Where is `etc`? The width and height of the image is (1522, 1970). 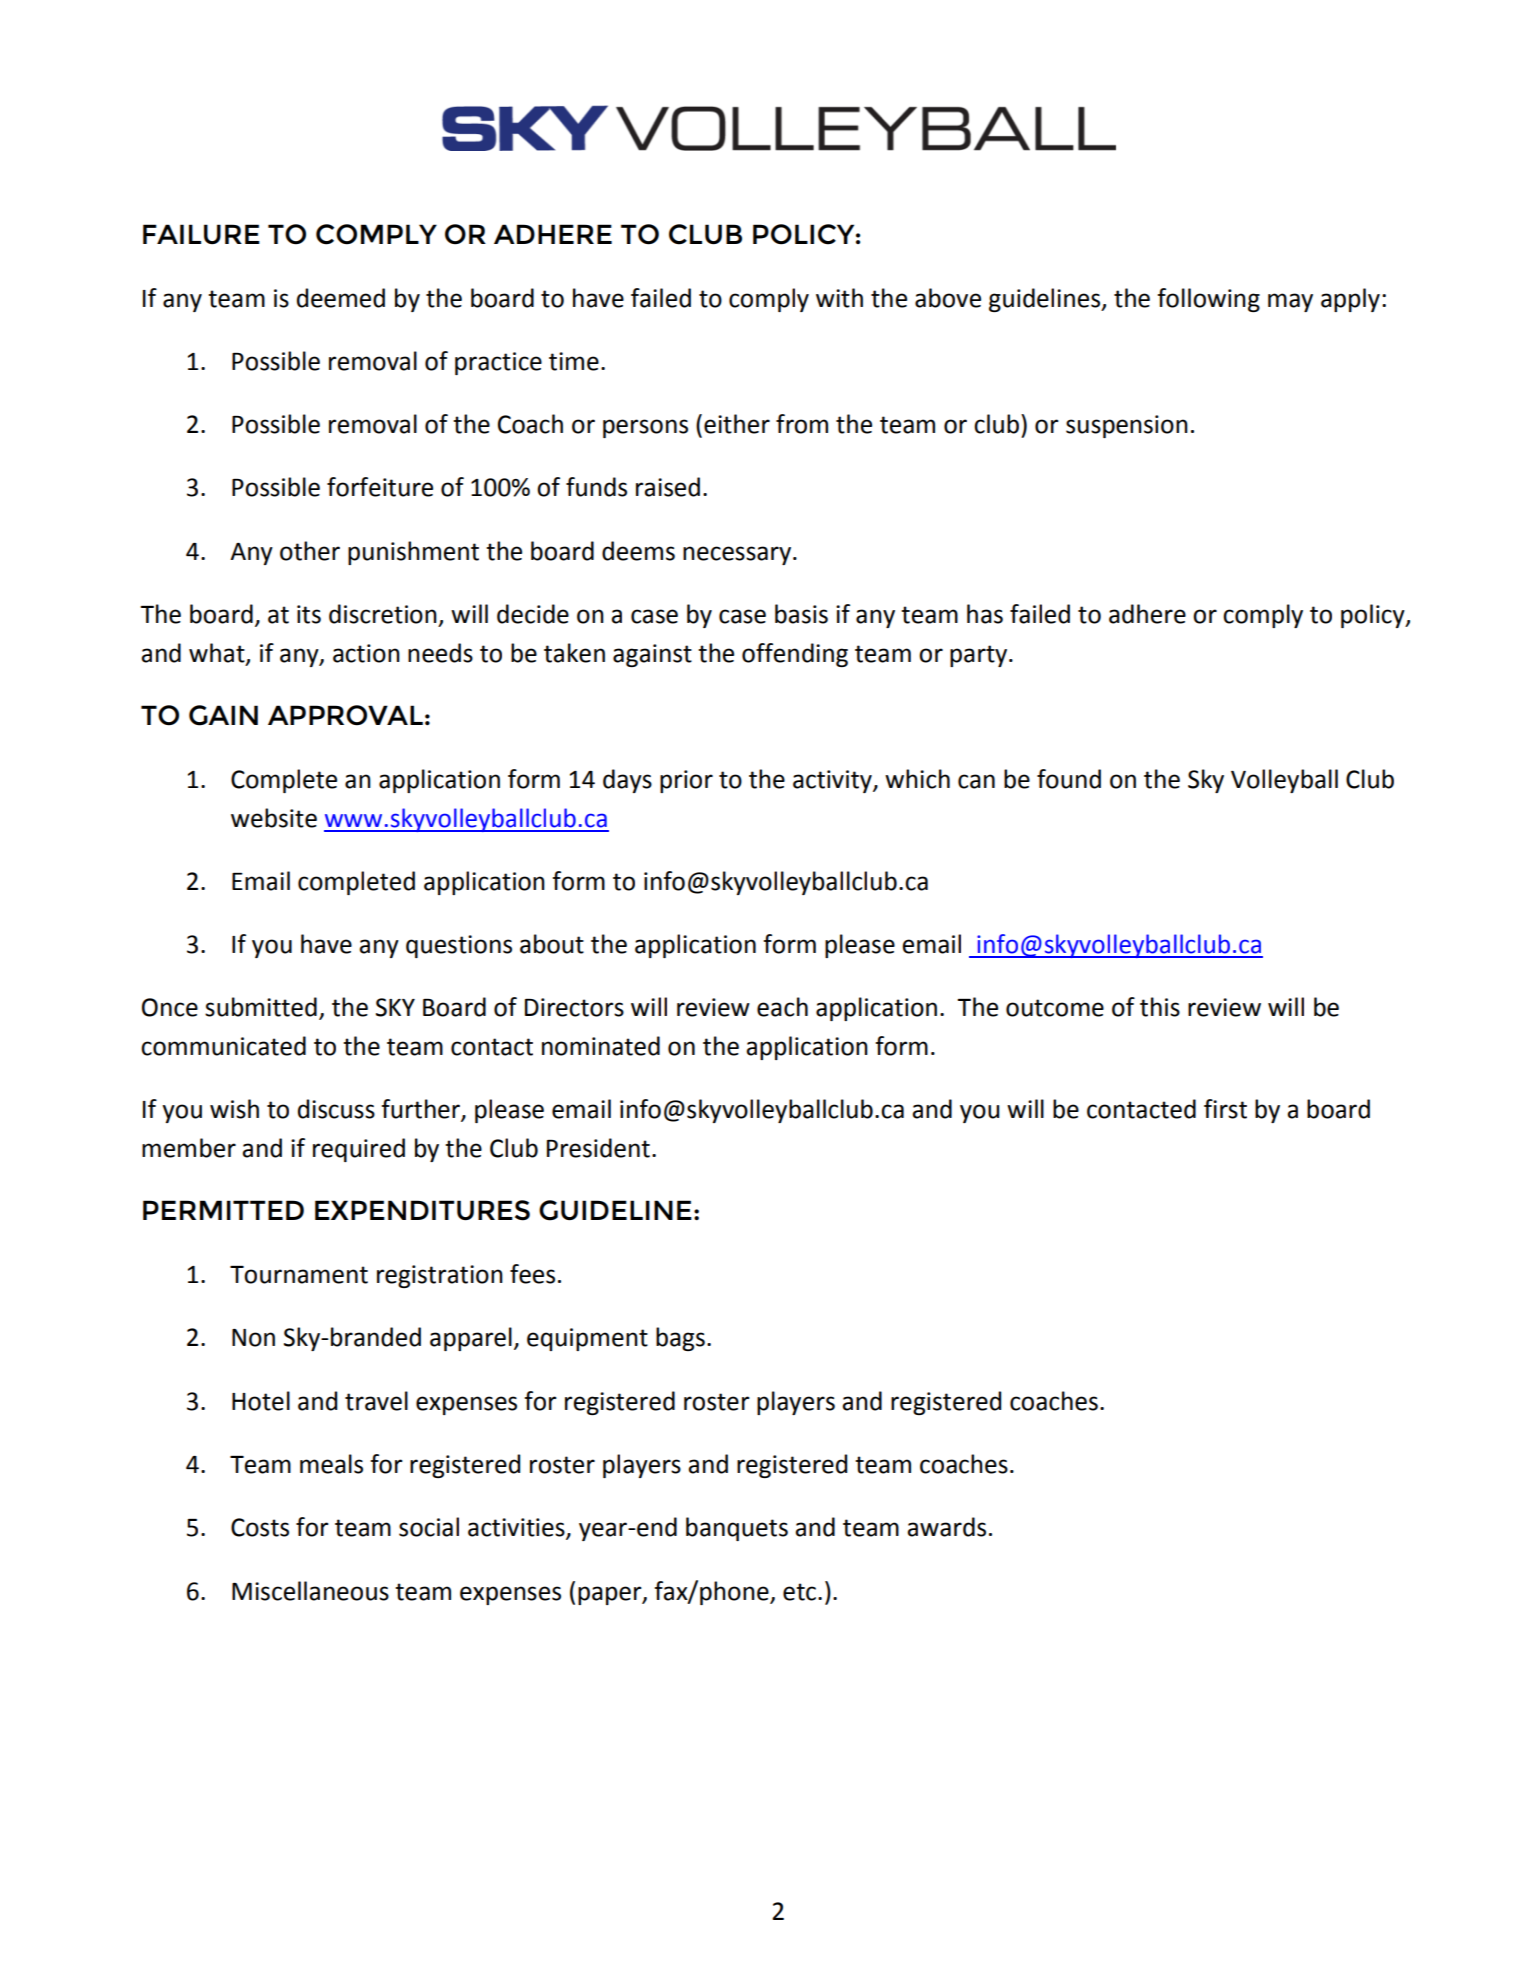 etc is located at coordinates (801, 1592).
